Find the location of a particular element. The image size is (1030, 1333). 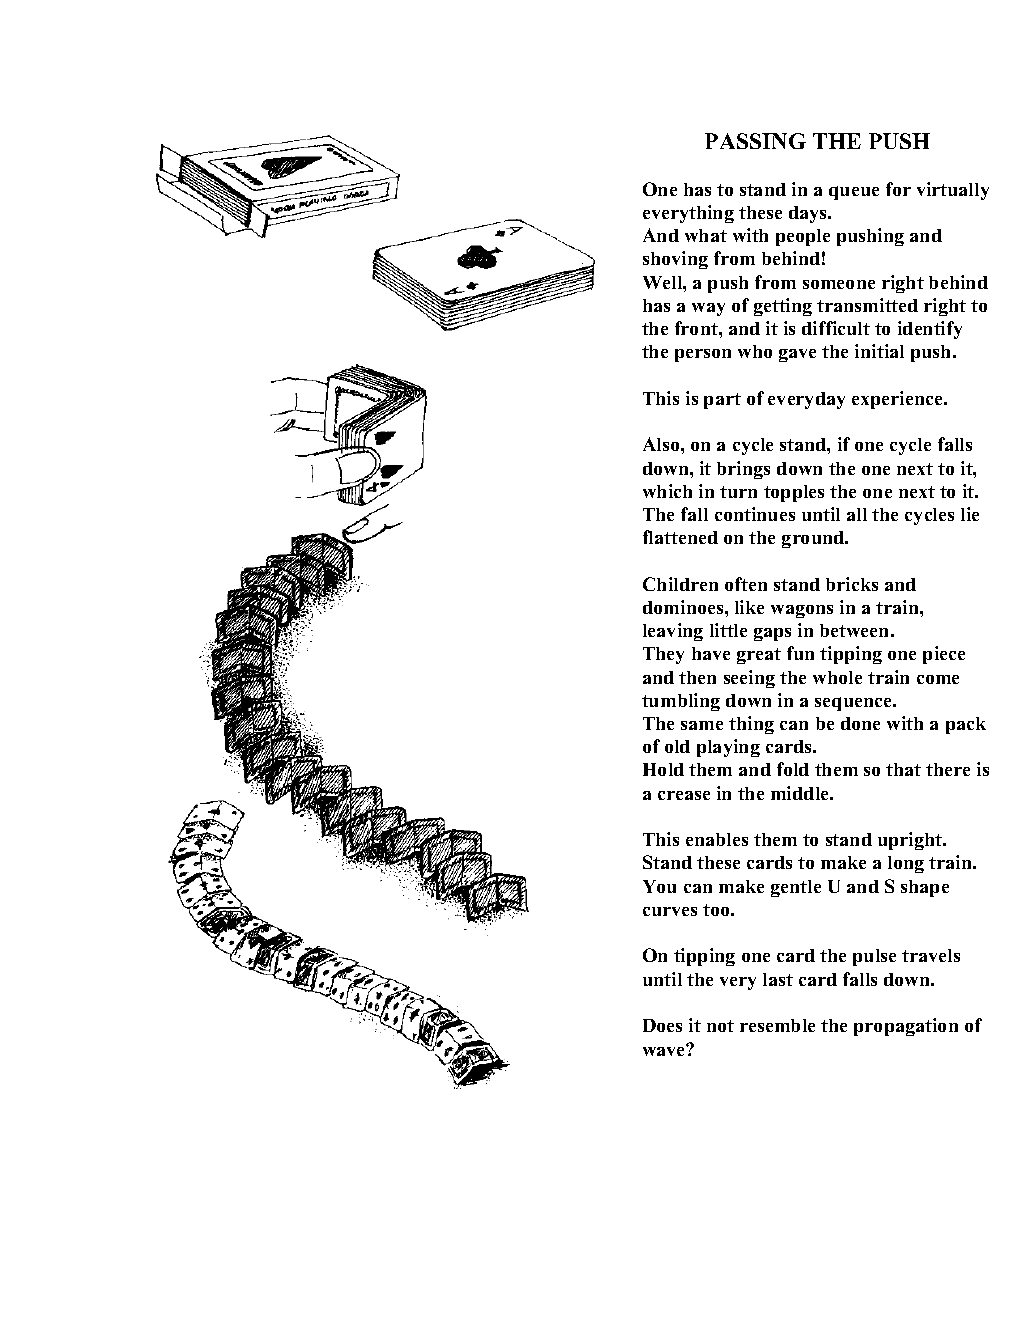

what is located at coordinates (706, 235).
